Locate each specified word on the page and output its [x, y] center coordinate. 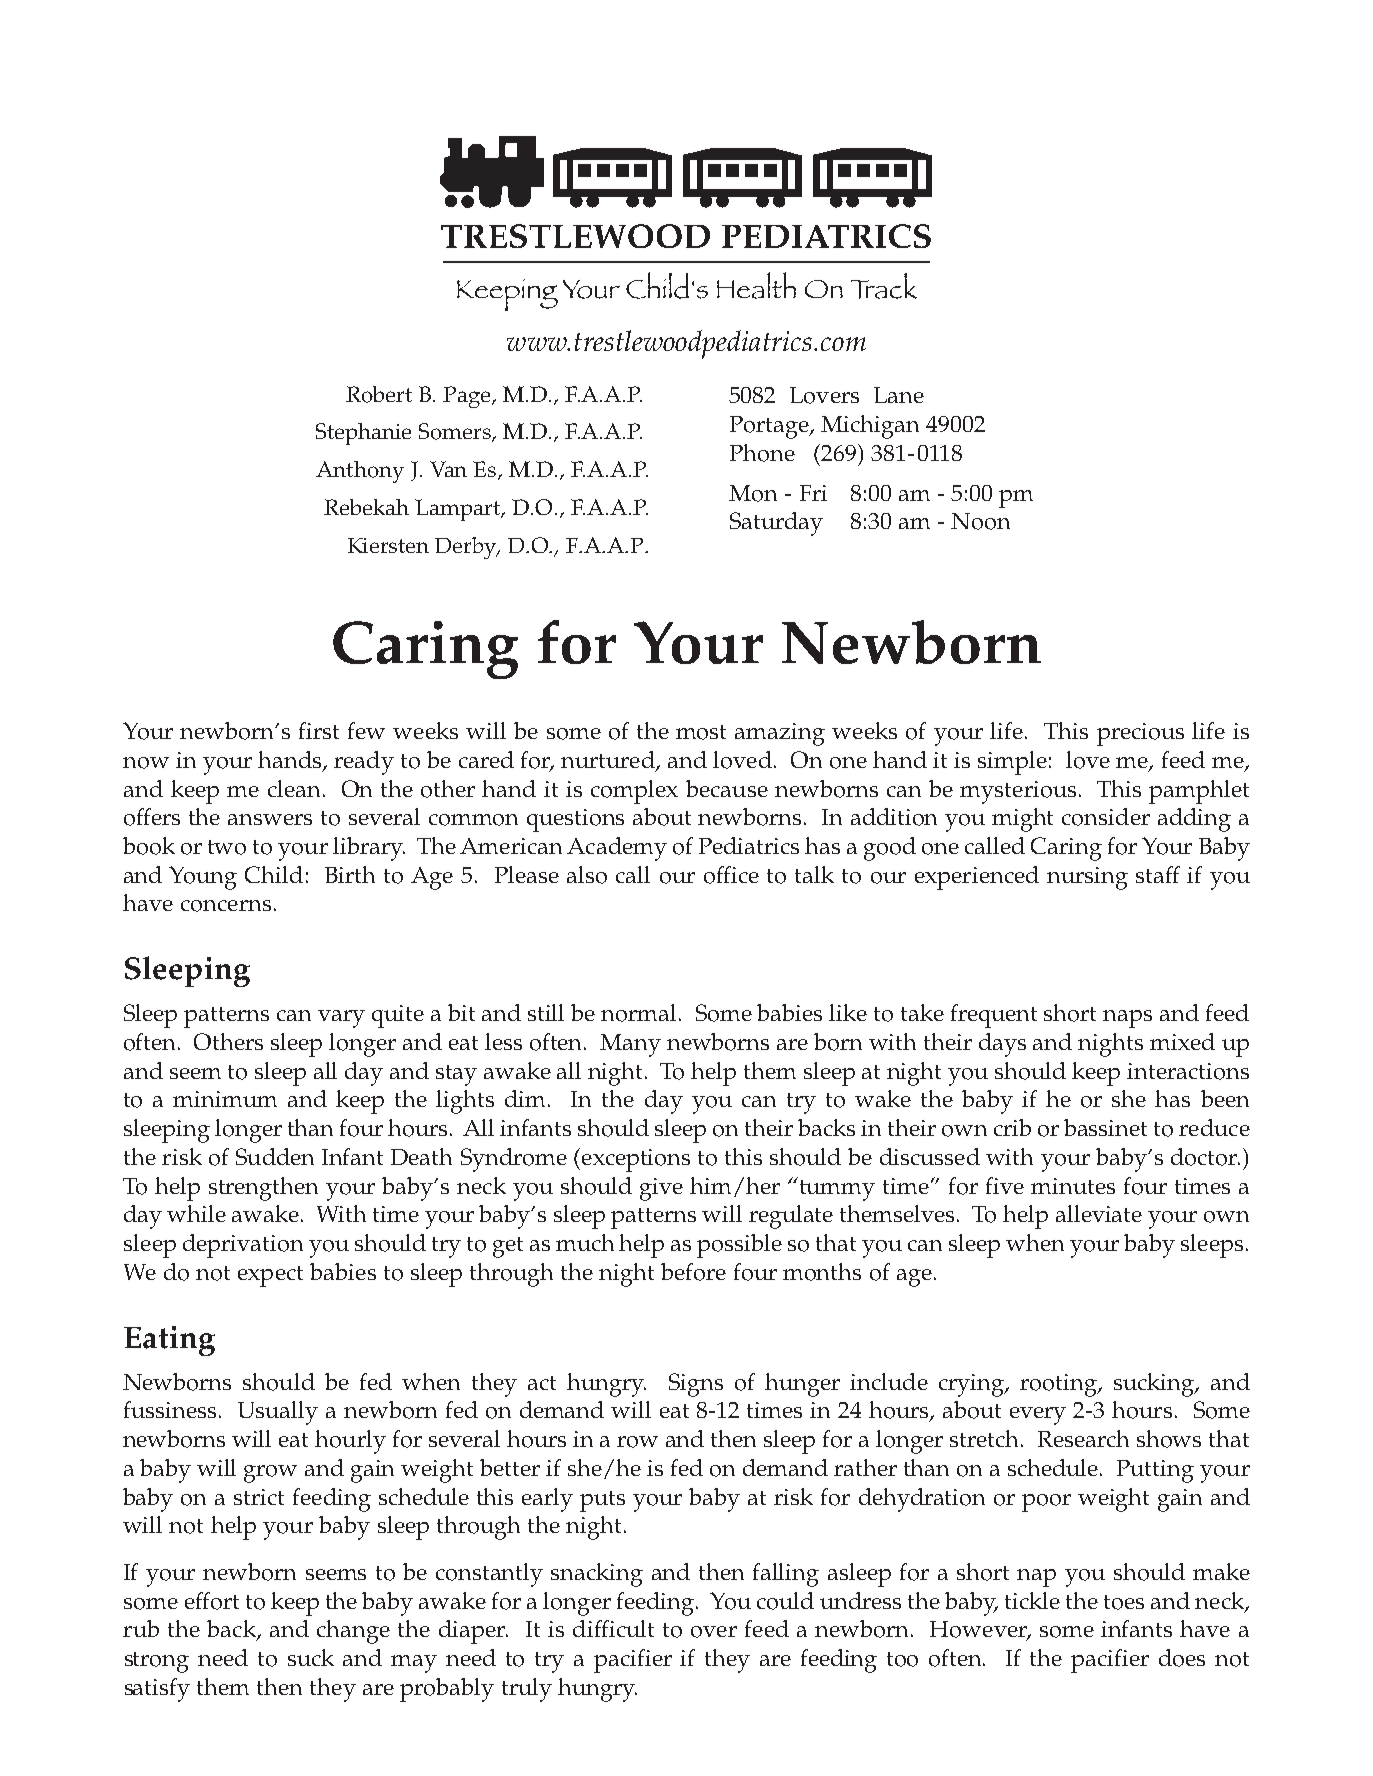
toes [1124, 1602]
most [701, 732]
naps [1127, 1019]
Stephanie [363, 434]
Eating [169, 1341]
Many [630, 1045]
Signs [696, 1385]
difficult [613, 1628]
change [353, 1632]
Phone [762, 453]
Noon [980, 521]
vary [341, 1019]
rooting [1059, 1385]
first [319, 730]
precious [1140, 734]
